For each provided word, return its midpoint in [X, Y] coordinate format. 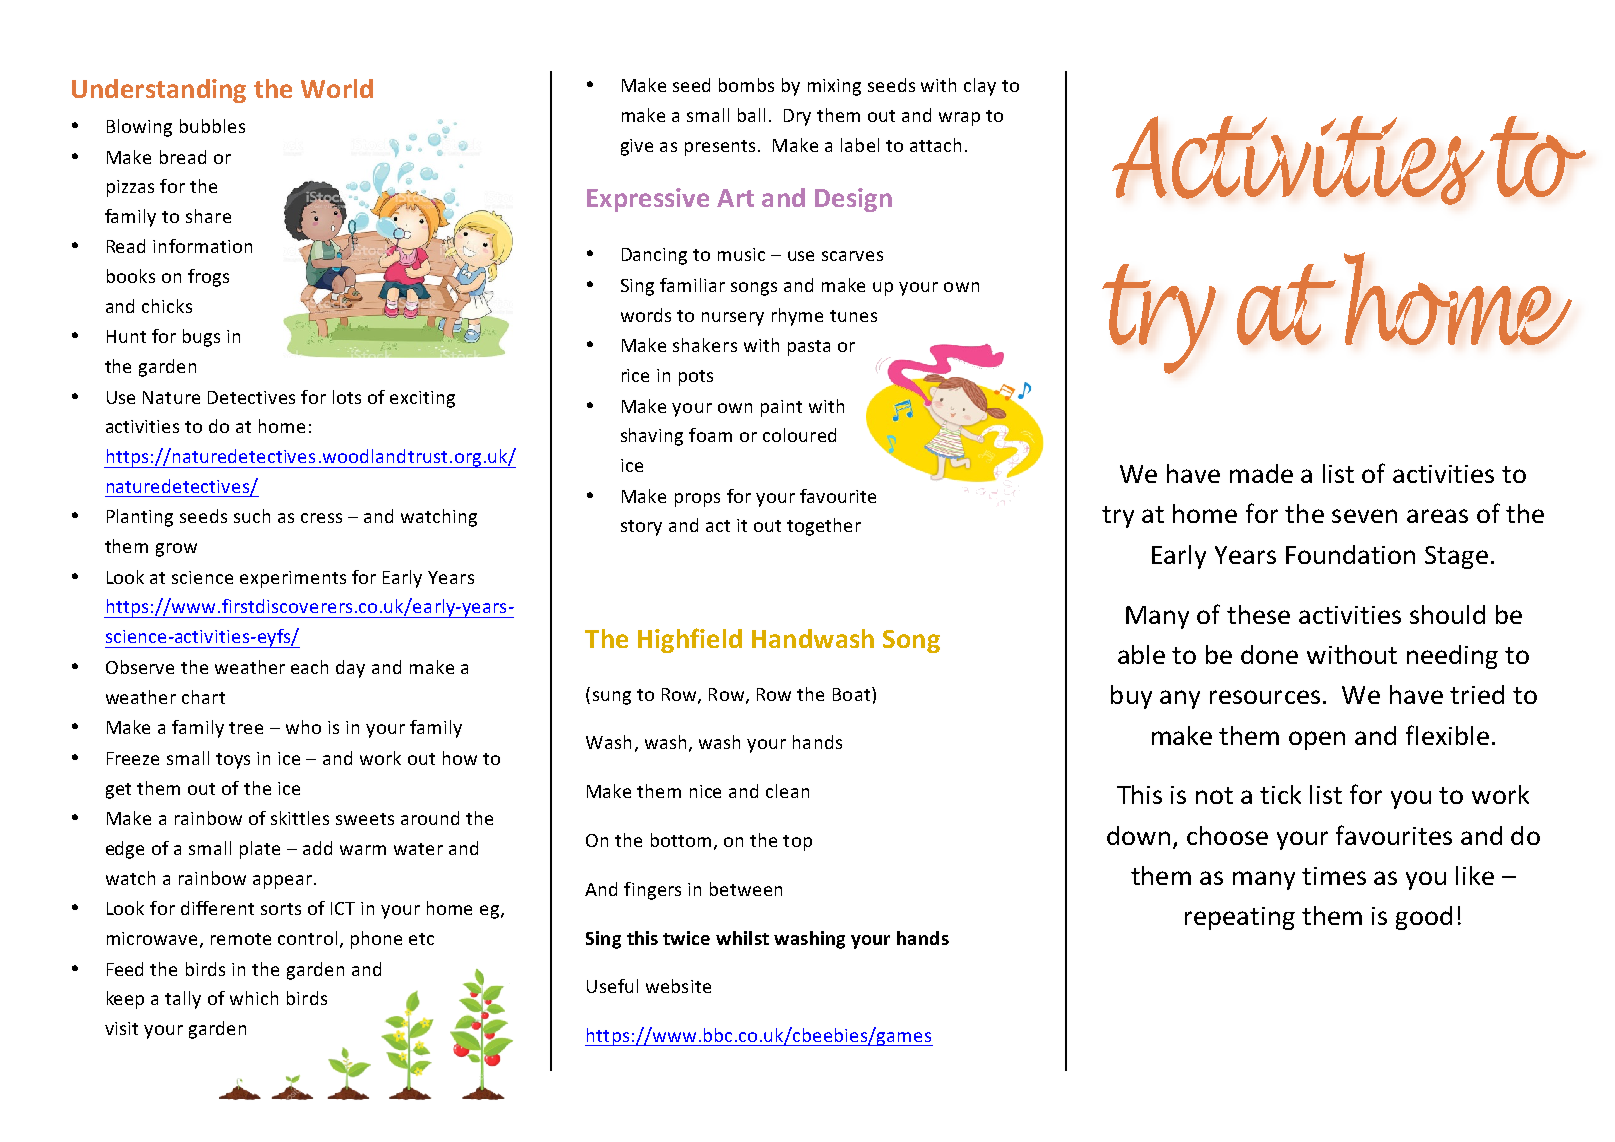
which [254, 998]
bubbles [212, 126]
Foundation [1350, 554]
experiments [293, 579]
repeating [1240, 918]
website [678, 986]
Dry [797, 117]
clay [980, 87]
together [824, 527]
